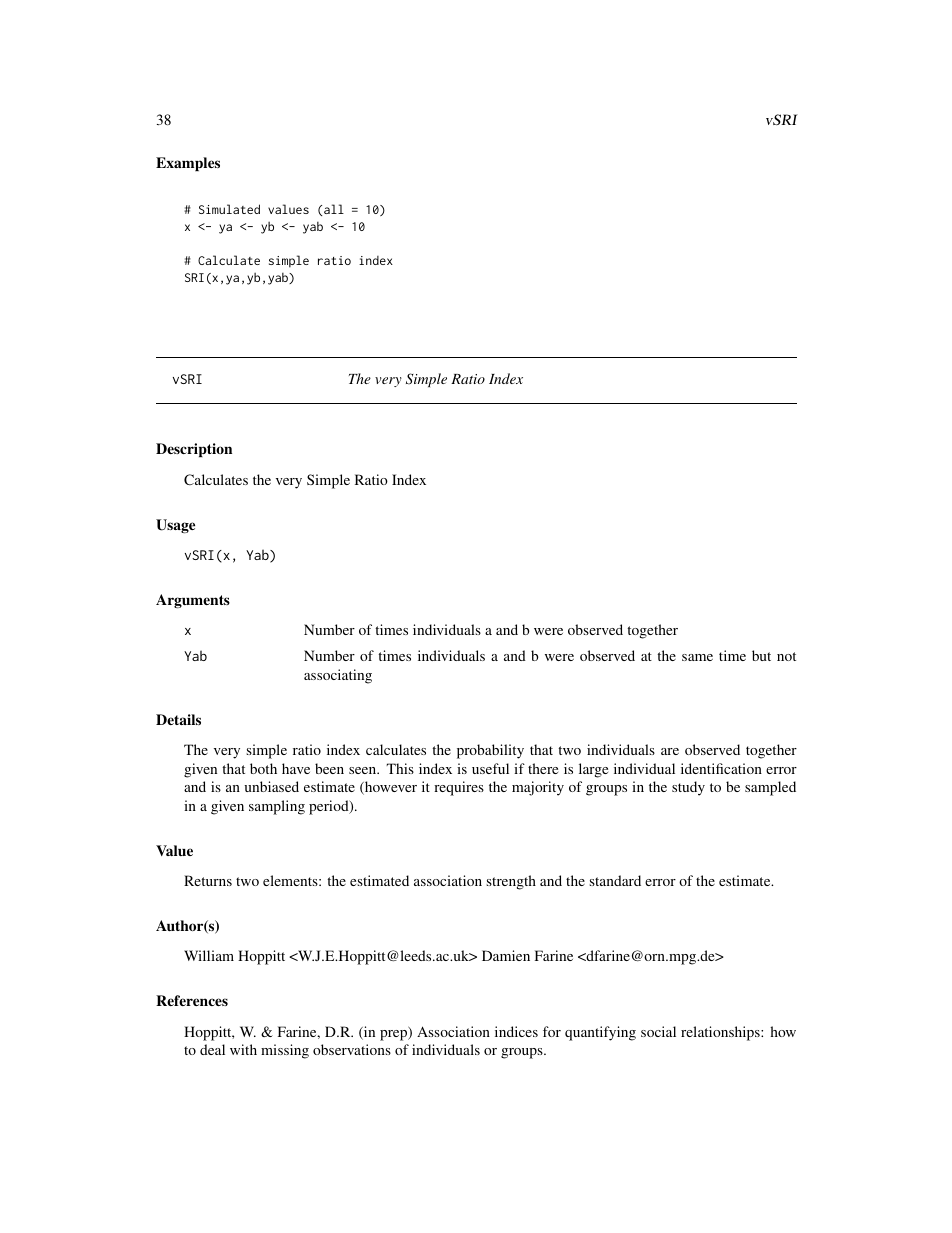 This document has height=1233, width=952. What do you see at coordinates (338, 676) in the document?
I see `associating` at bounding box center [338, 676].
